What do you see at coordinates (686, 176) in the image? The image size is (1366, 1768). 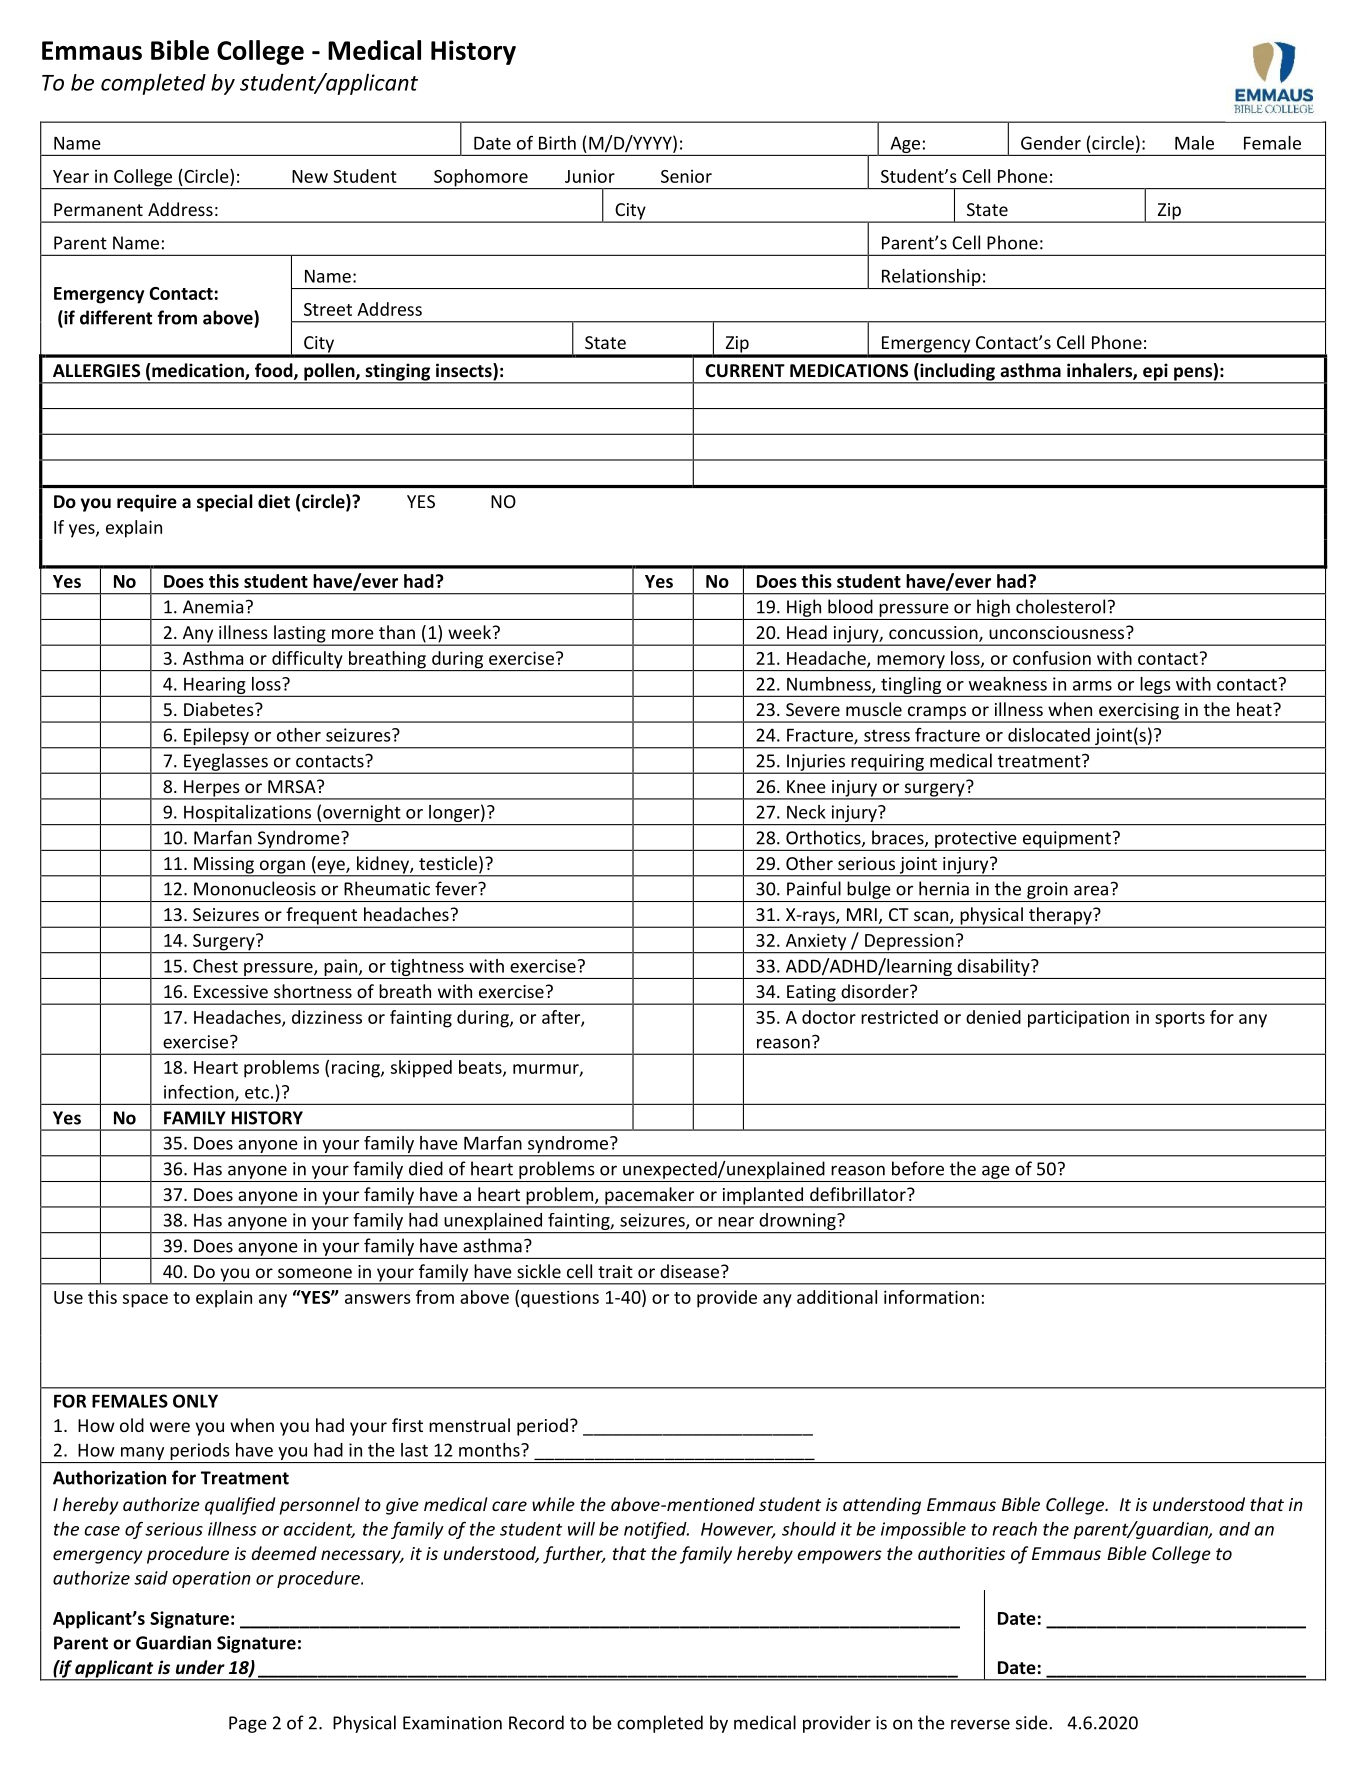 I see `Senior` at bounding box center [686, 176].
